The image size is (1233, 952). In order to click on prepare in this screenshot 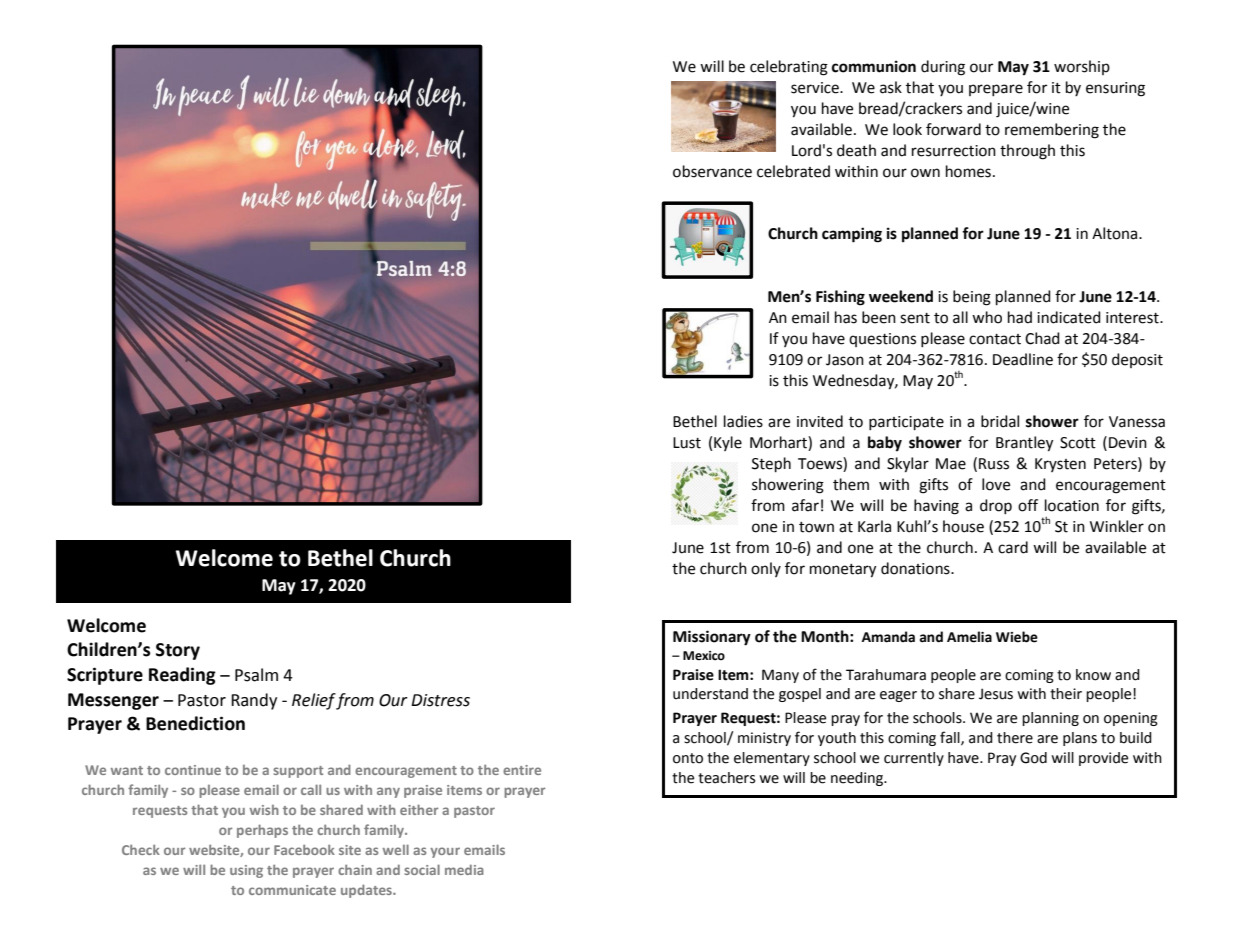, I will do `click(996, 90)`.
